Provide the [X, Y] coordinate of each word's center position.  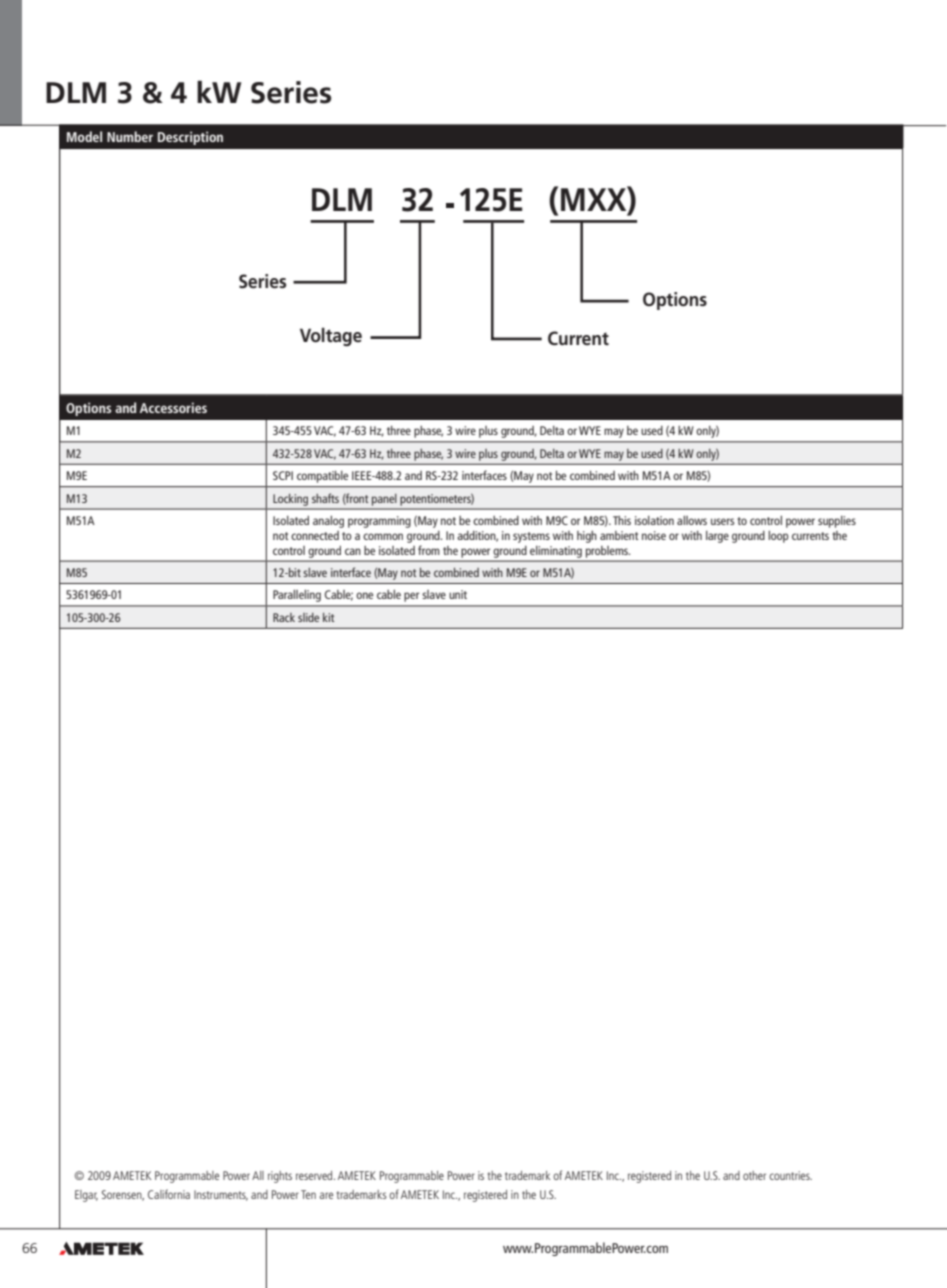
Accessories [173, 407]
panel [384, 500]
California [169, 1194]
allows [692, 520]
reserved [315, 1175]
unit [458, 594]
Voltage [331, 337]
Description [190, 138]
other [754, 1175]
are [326, 1195]
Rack [284, 617]
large [717, 537]
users [722, 521]
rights [280, 1177]
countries [790, 1175]
